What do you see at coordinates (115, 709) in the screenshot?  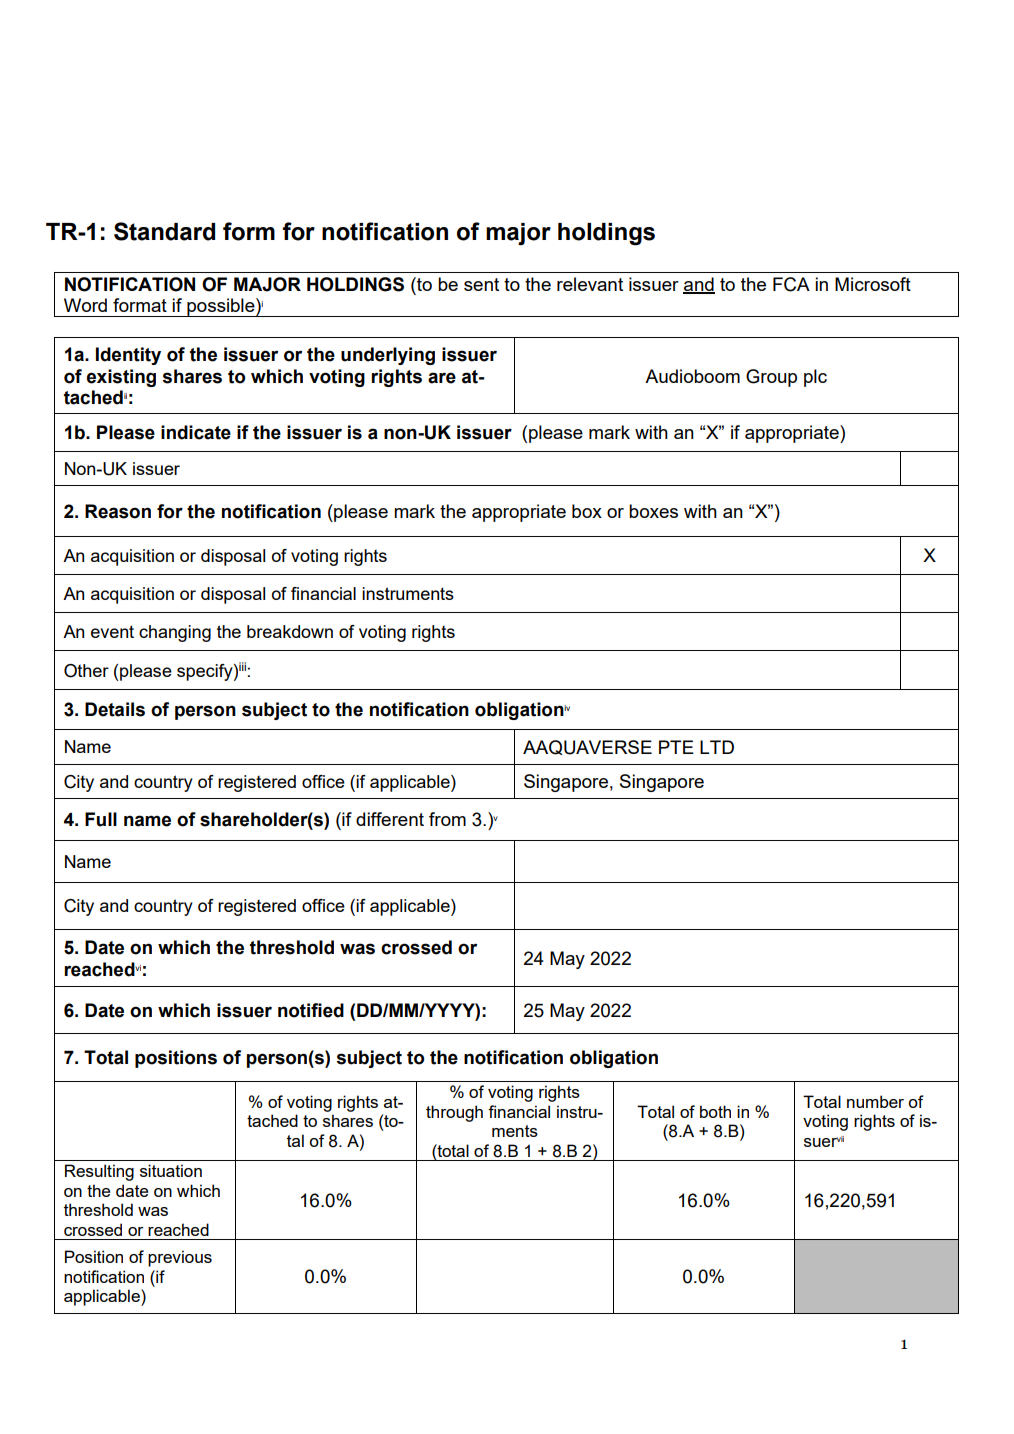 I see `Details` at bounding box center [115, 709].
